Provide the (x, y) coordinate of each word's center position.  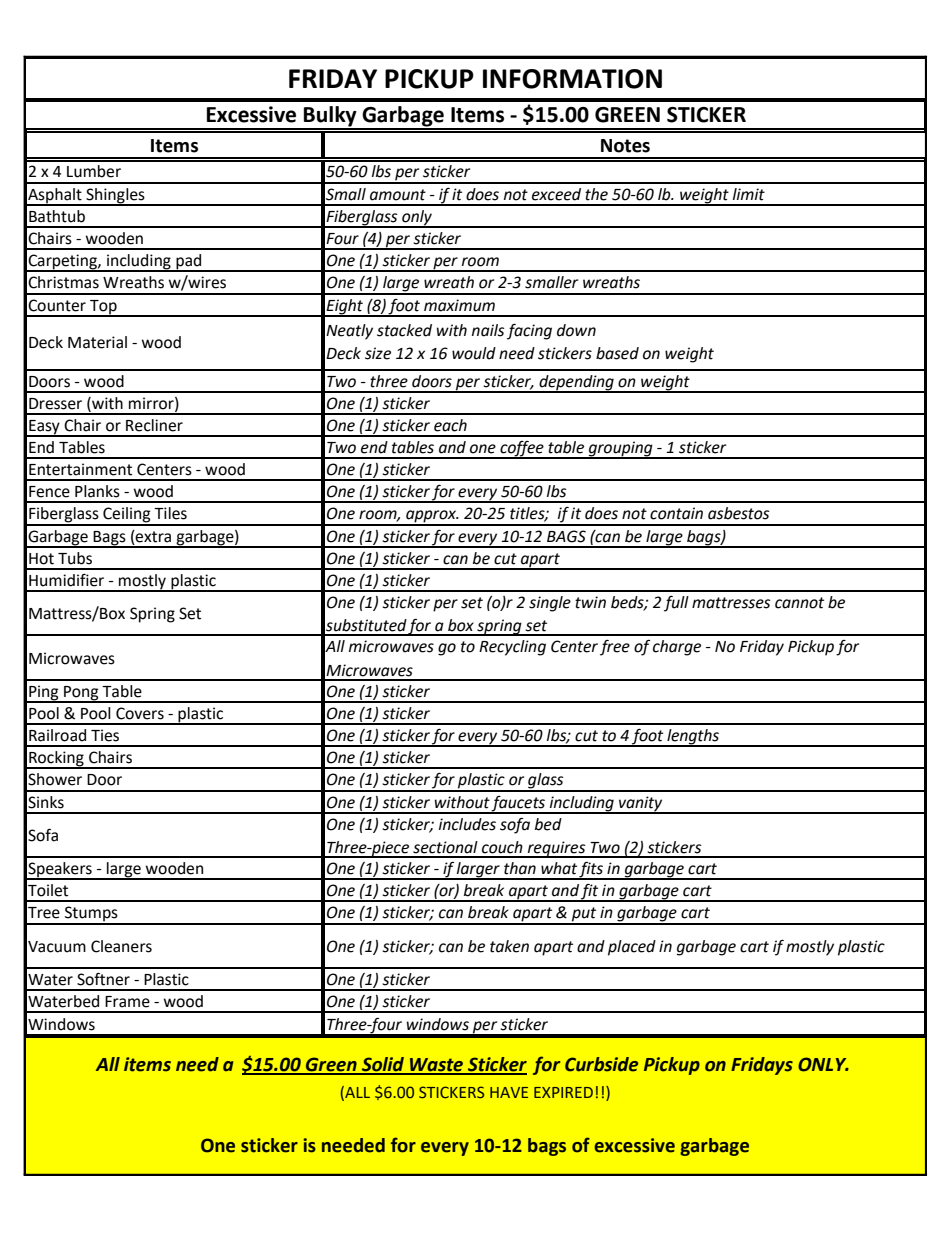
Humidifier (66, 580)
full (676, 604)
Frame (127, 1002)
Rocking (56, 760)
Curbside (601, 1064)
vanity (641, 804)
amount (398, 195)
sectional (445, 847)
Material (97, 342)
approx (431, 517)
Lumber (94, 171)
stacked (404, 330)
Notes (625, 146)
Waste (437, 1066)
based (617, 353)
